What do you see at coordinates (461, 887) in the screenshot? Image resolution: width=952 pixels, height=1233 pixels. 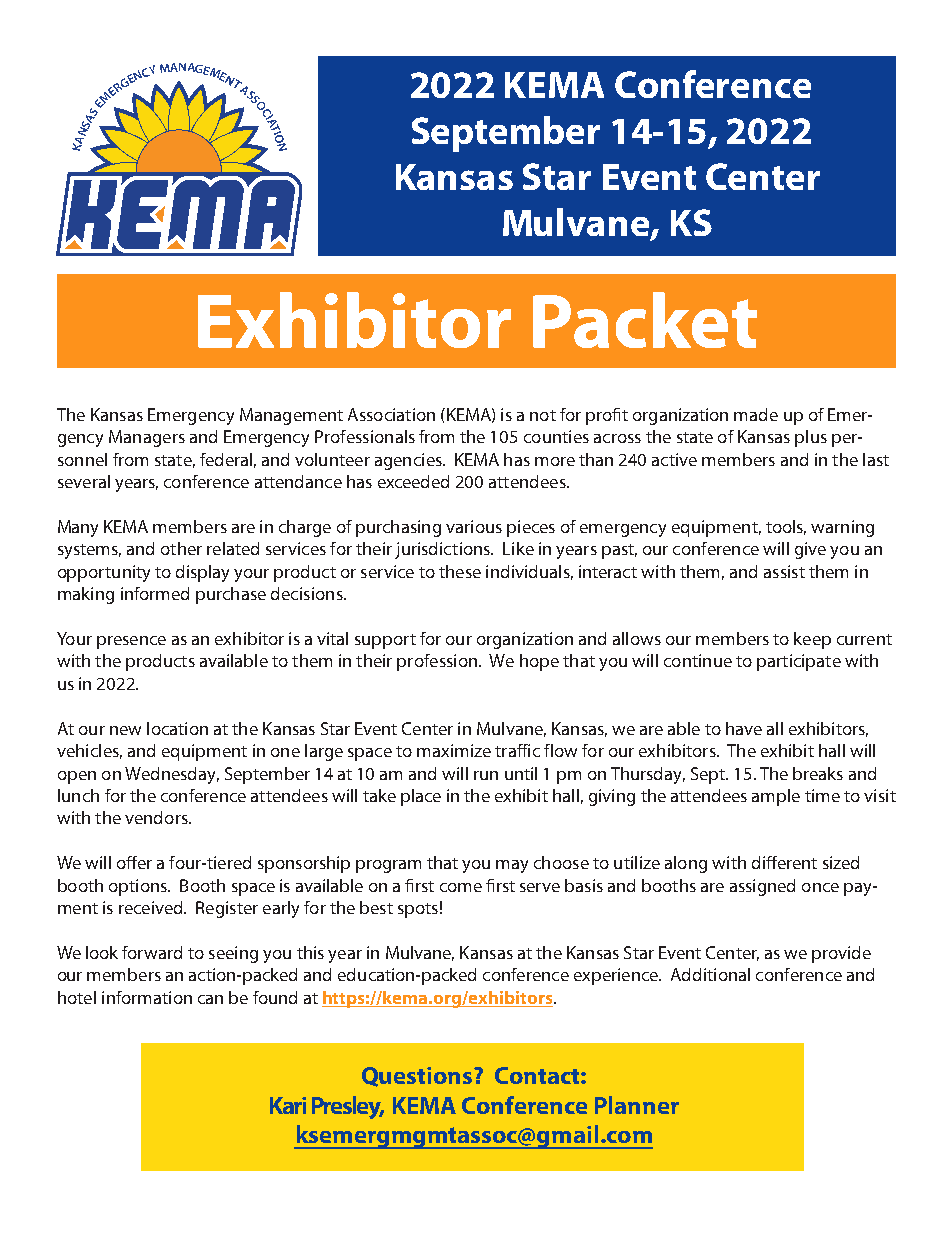 I see `come` at bounding box center [461, 887].
